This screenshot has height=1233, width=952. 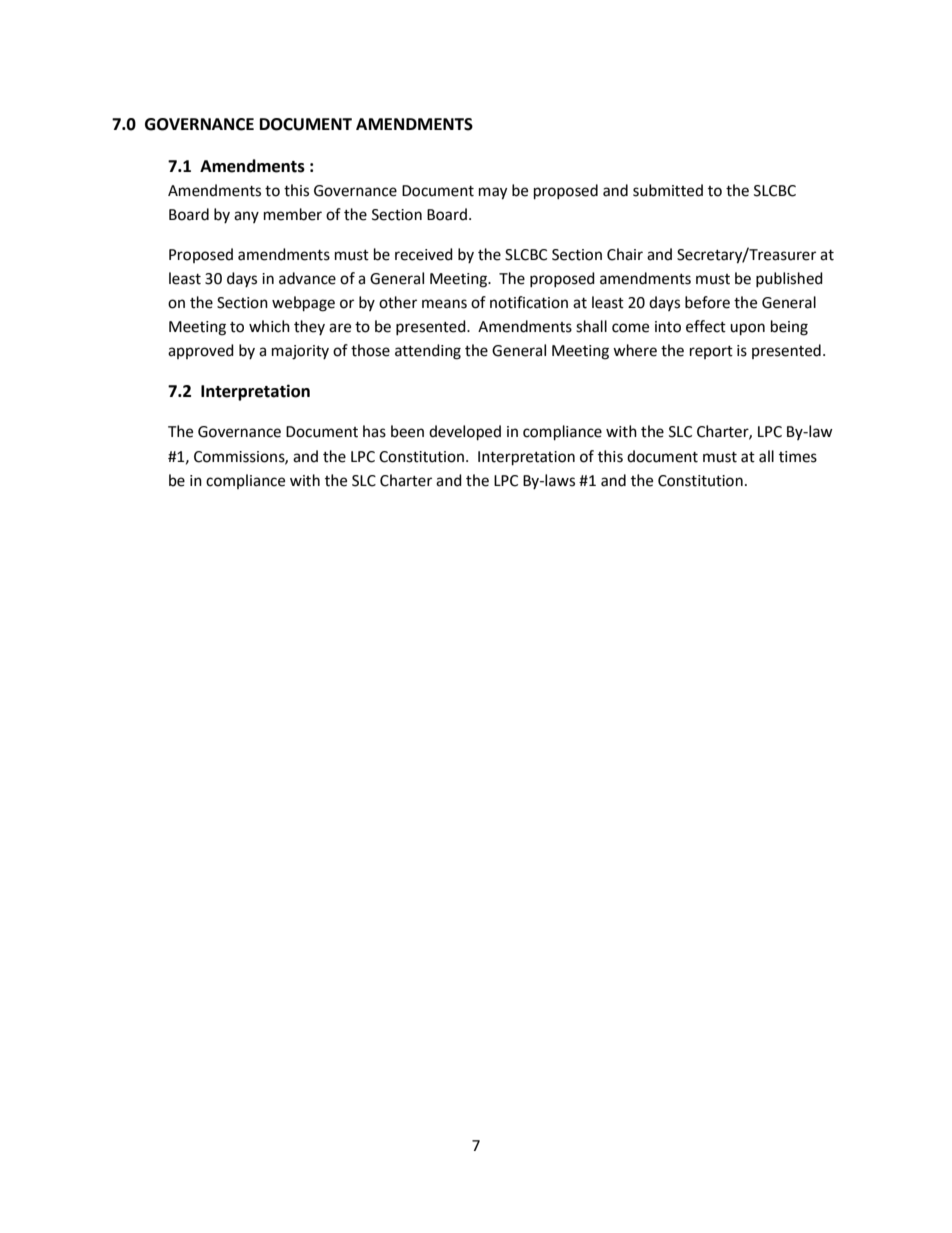 I want to click on may, so click(x=493, y=193).
